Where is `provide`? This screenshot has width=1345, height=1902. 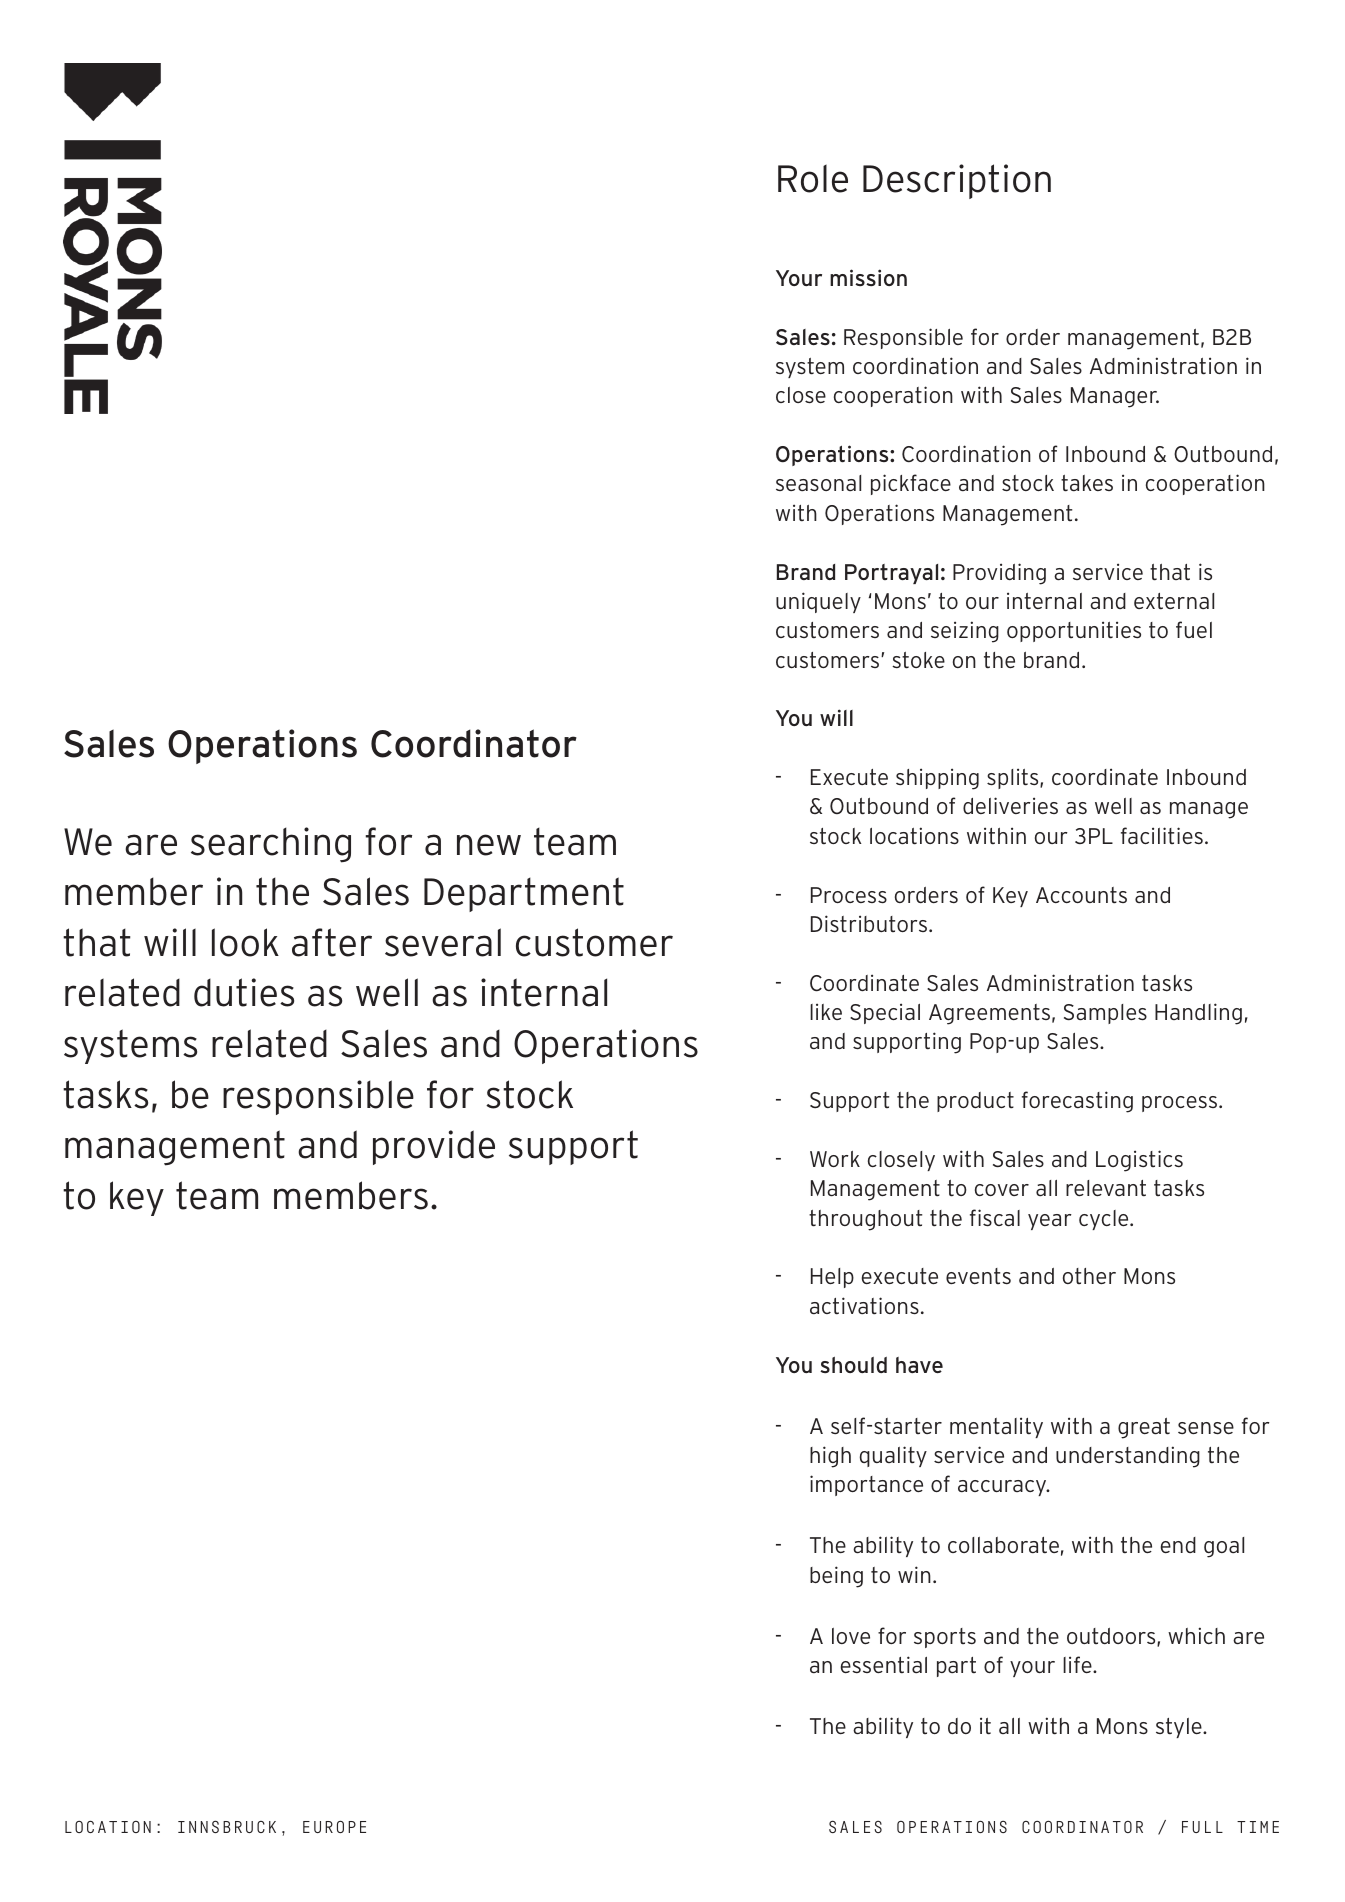 provide is located at coordinates (434, 1147).
